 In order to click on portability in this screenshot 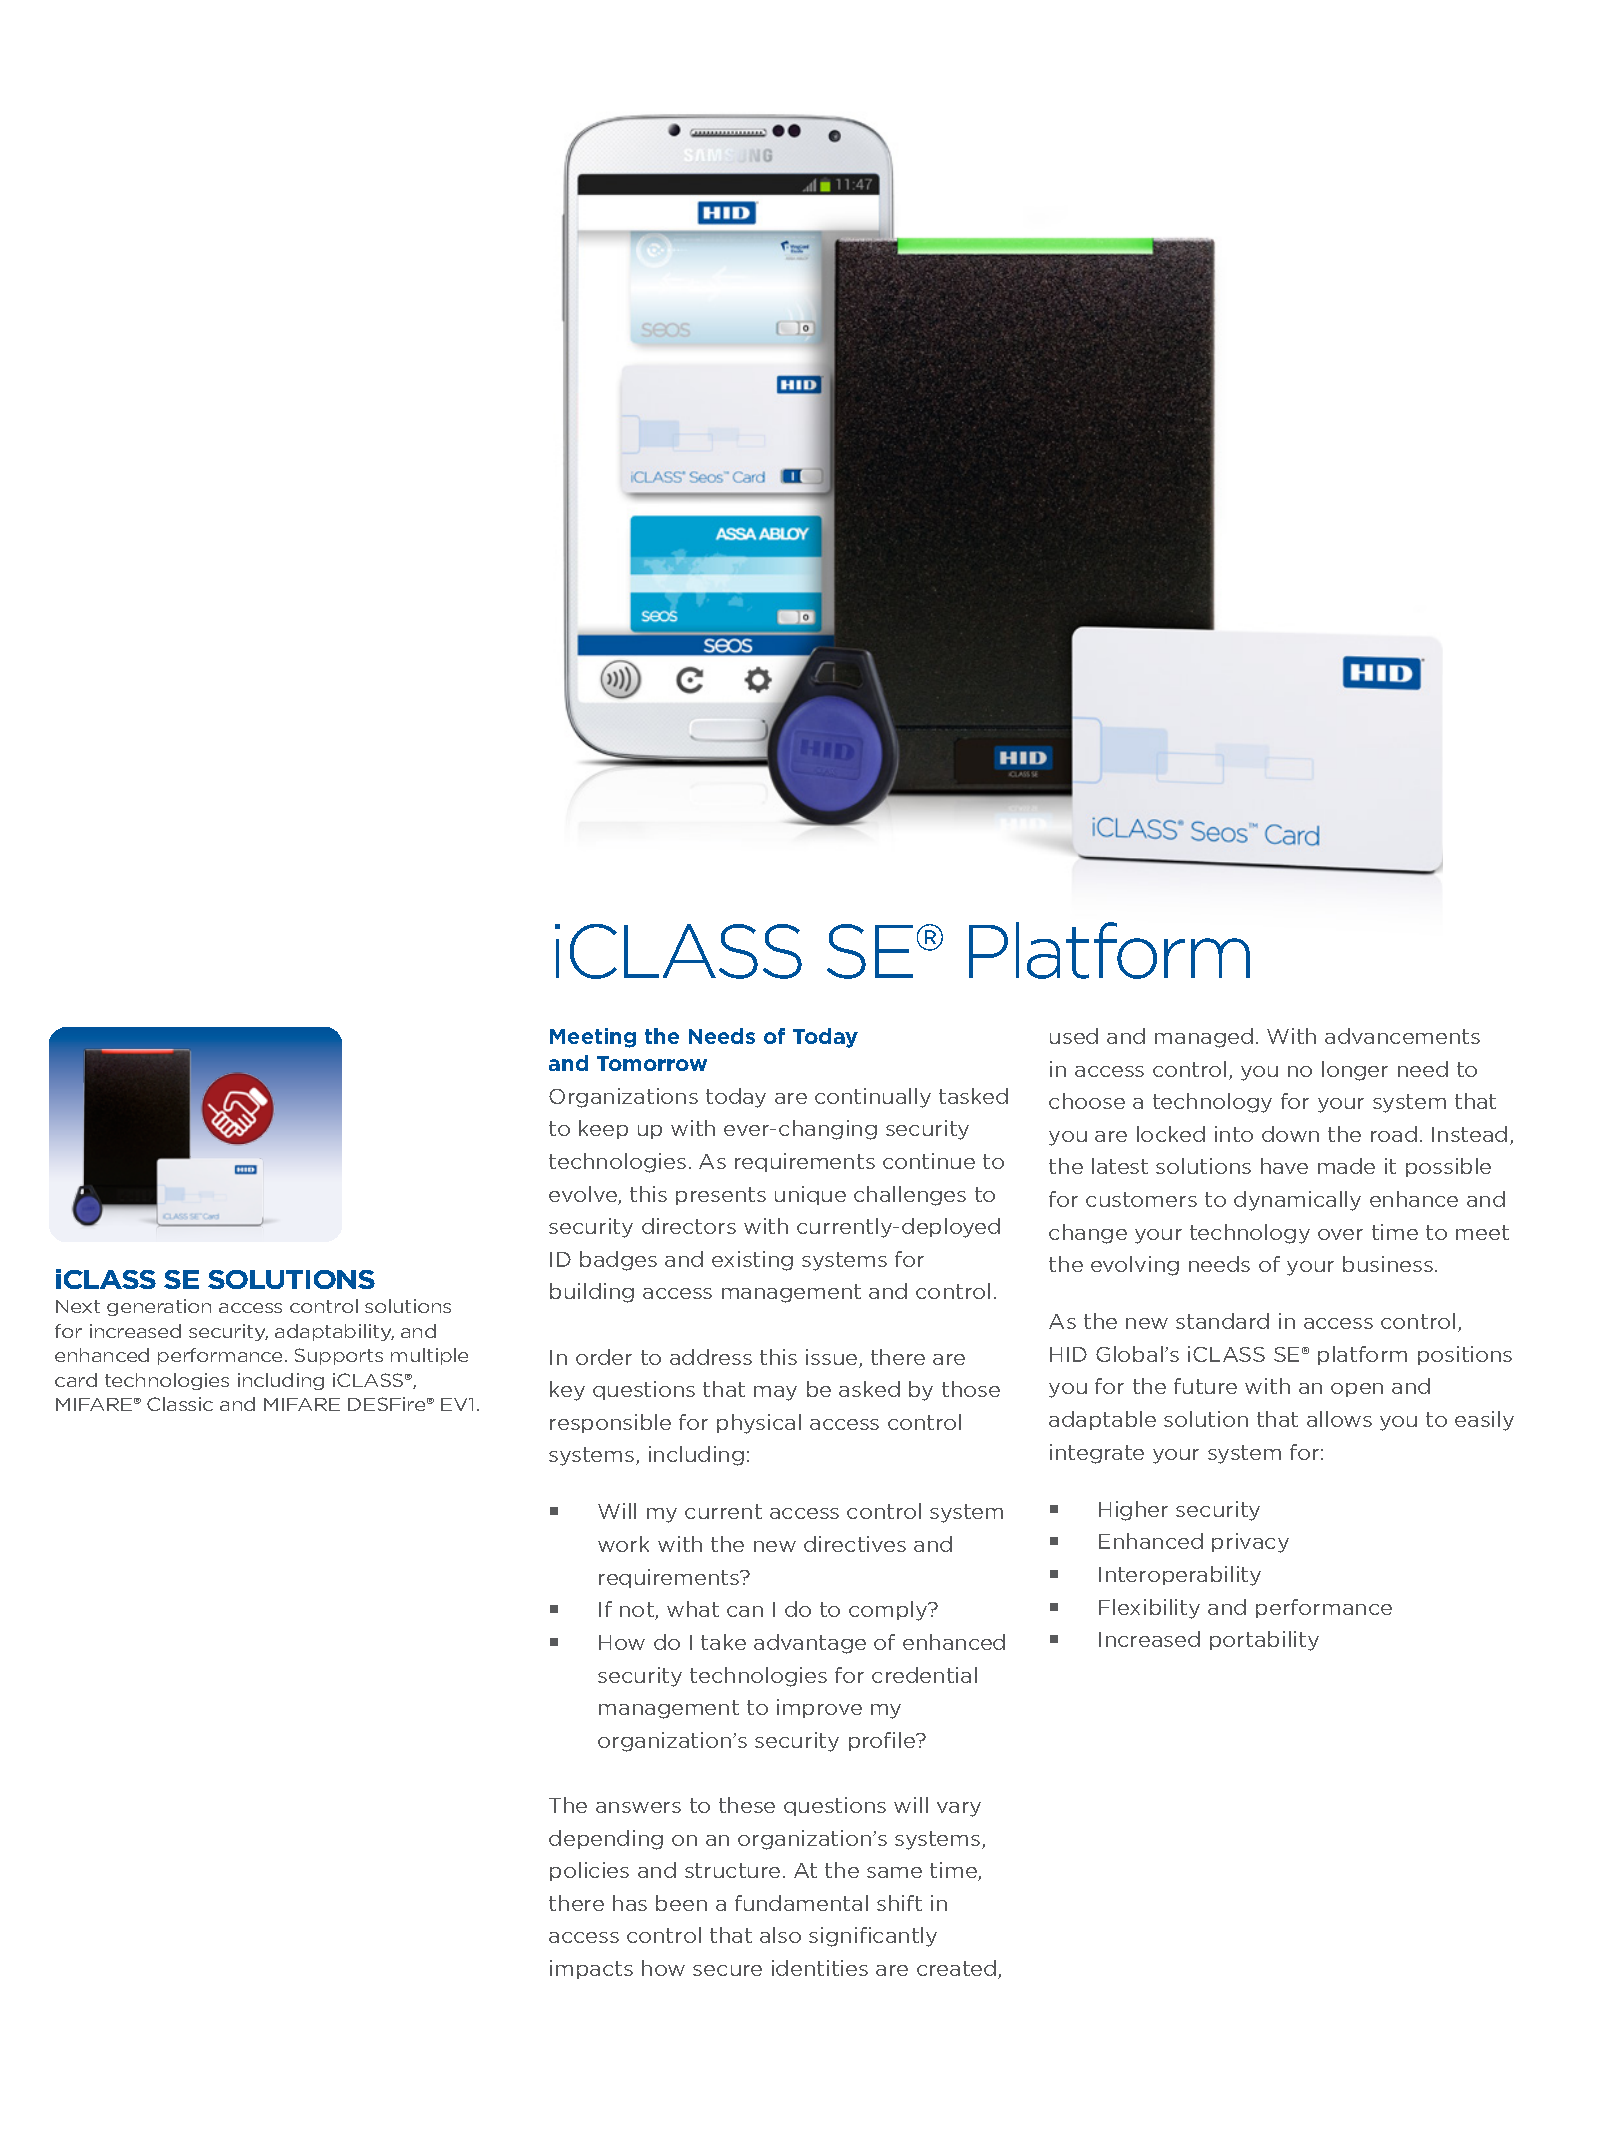, I will do `click(1264, 1641)`.
